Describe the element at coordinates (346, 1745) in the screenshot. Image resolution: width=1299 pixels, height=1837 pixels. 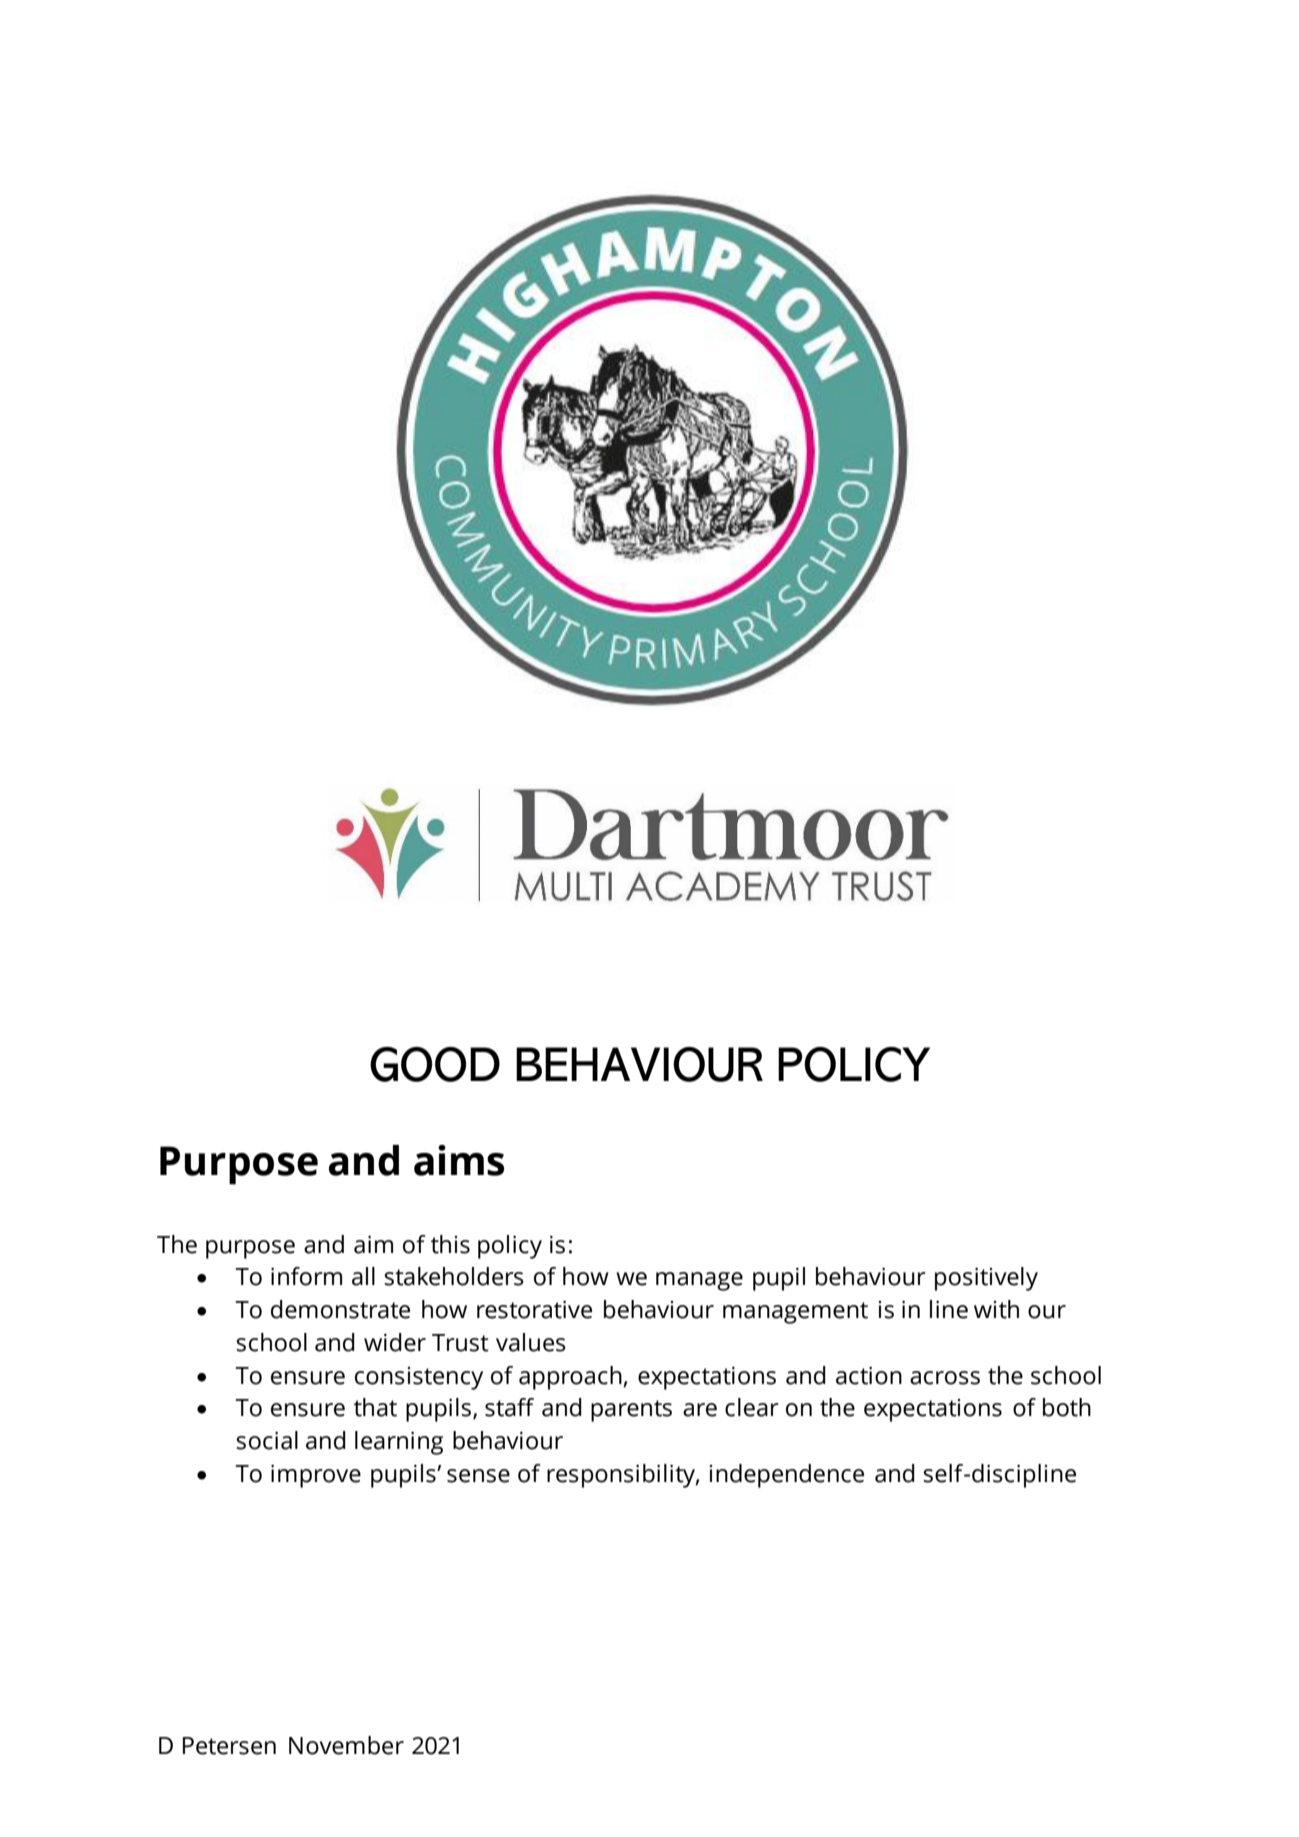
I see `November` at that location.
